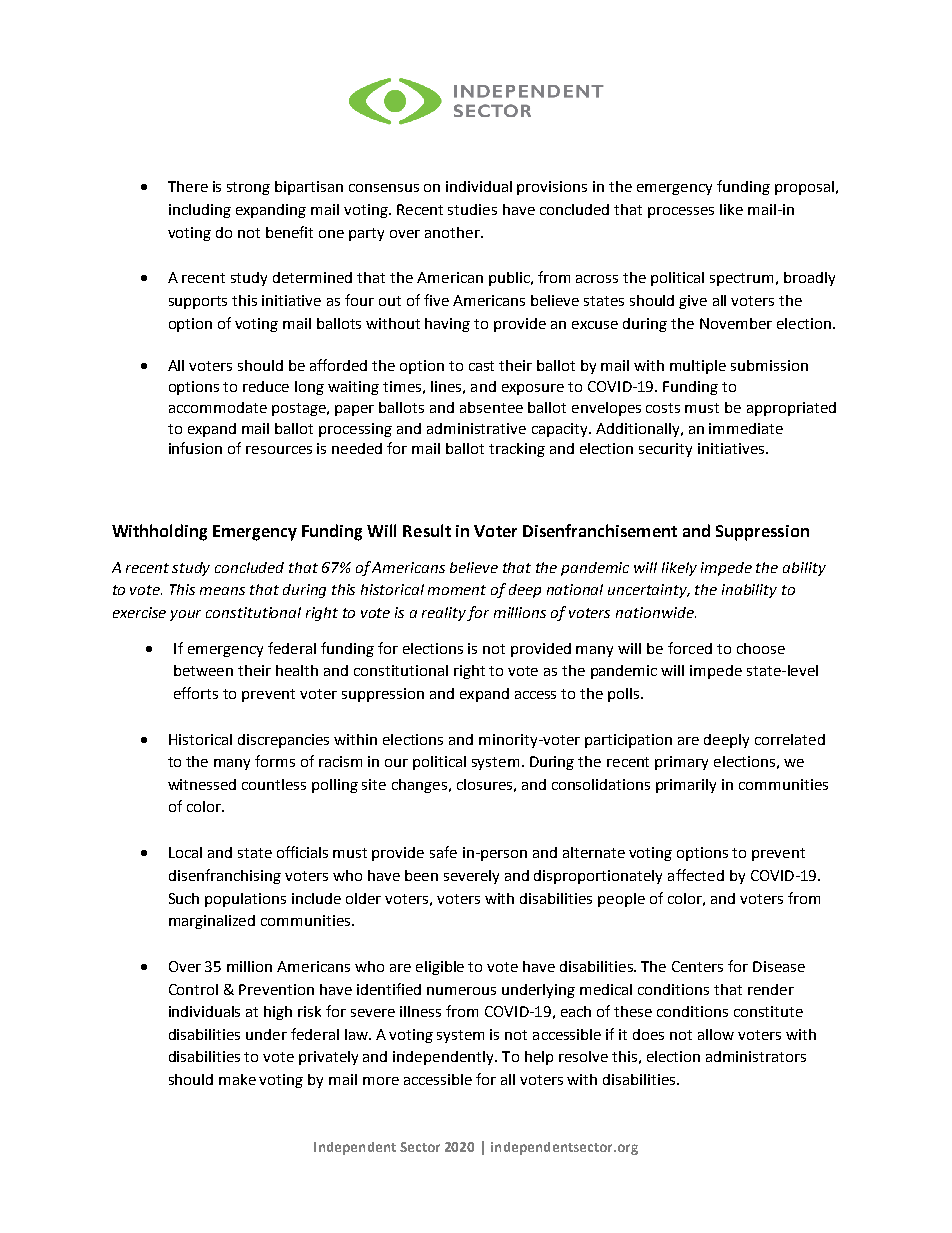  Describe the element at coordinates (539, 1058) in the image. I see `help` at that location.
